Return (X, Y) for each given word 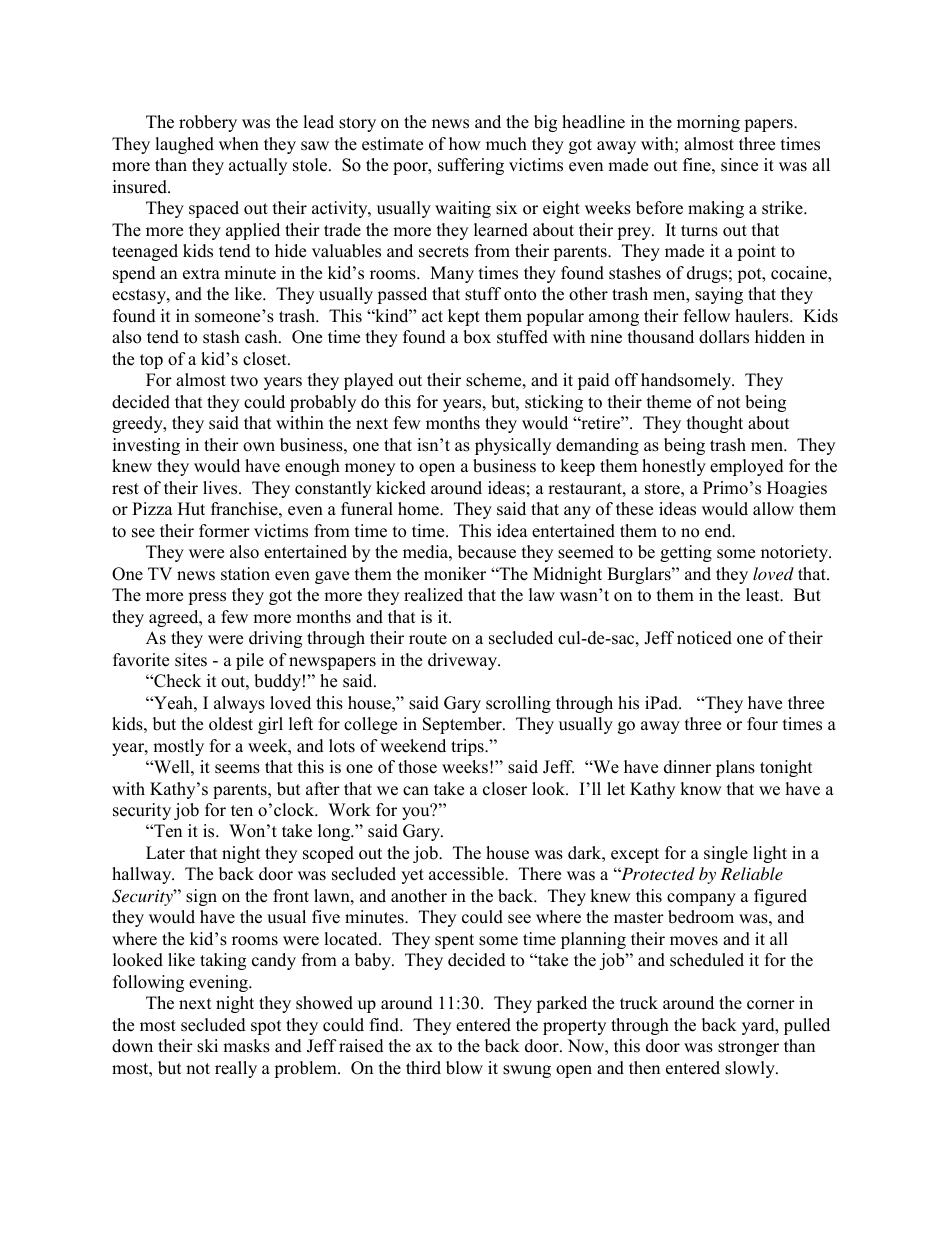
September (463, 725)
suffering (471, 166)
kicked (401, 488)
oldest (231, 724)
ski (207, 1046)
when (239, 144)
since (739, 165)
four (762, 724)
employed (747, 467)
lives (221, 488)
